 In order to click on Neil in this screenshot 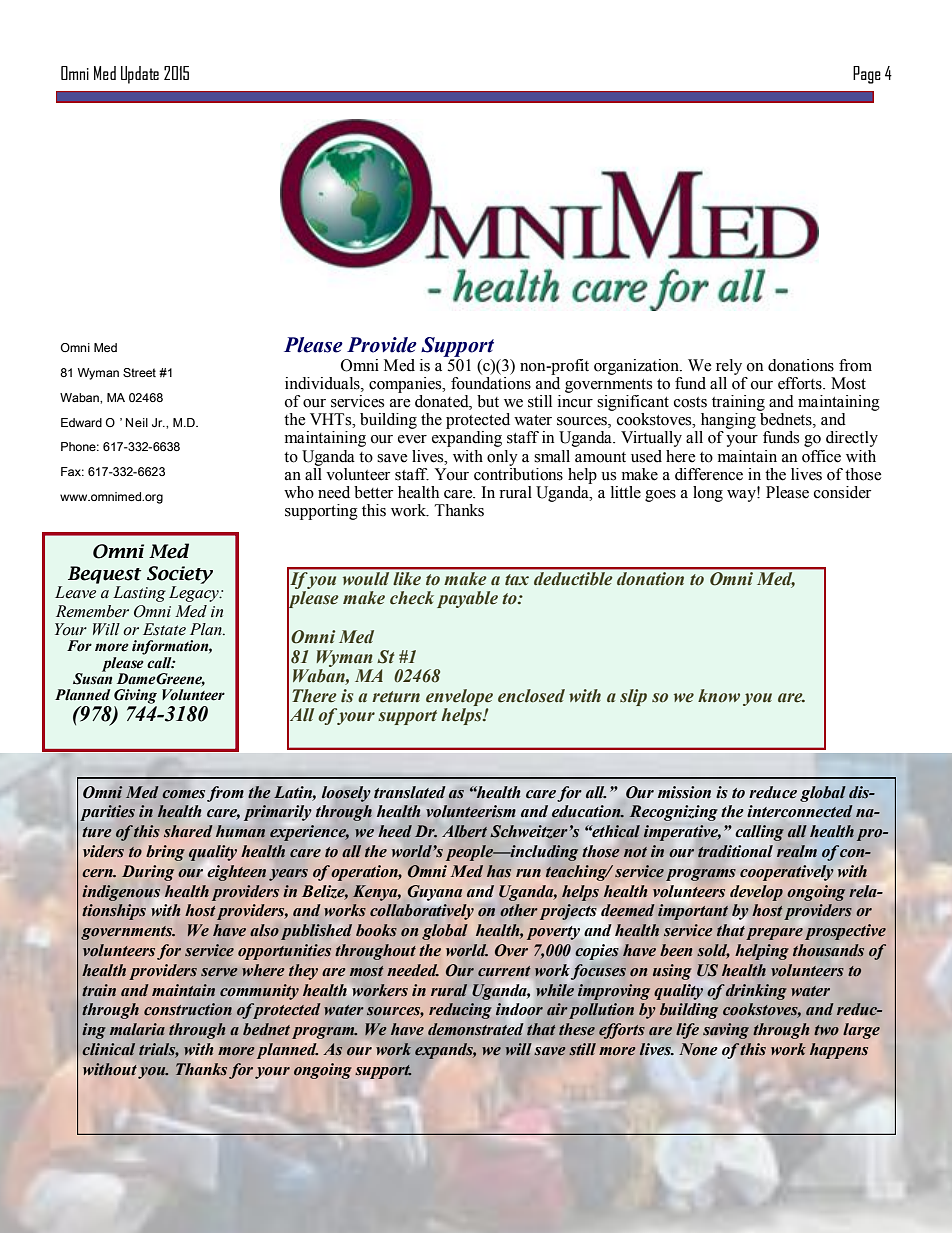, I will do `click(137, 422)`.
